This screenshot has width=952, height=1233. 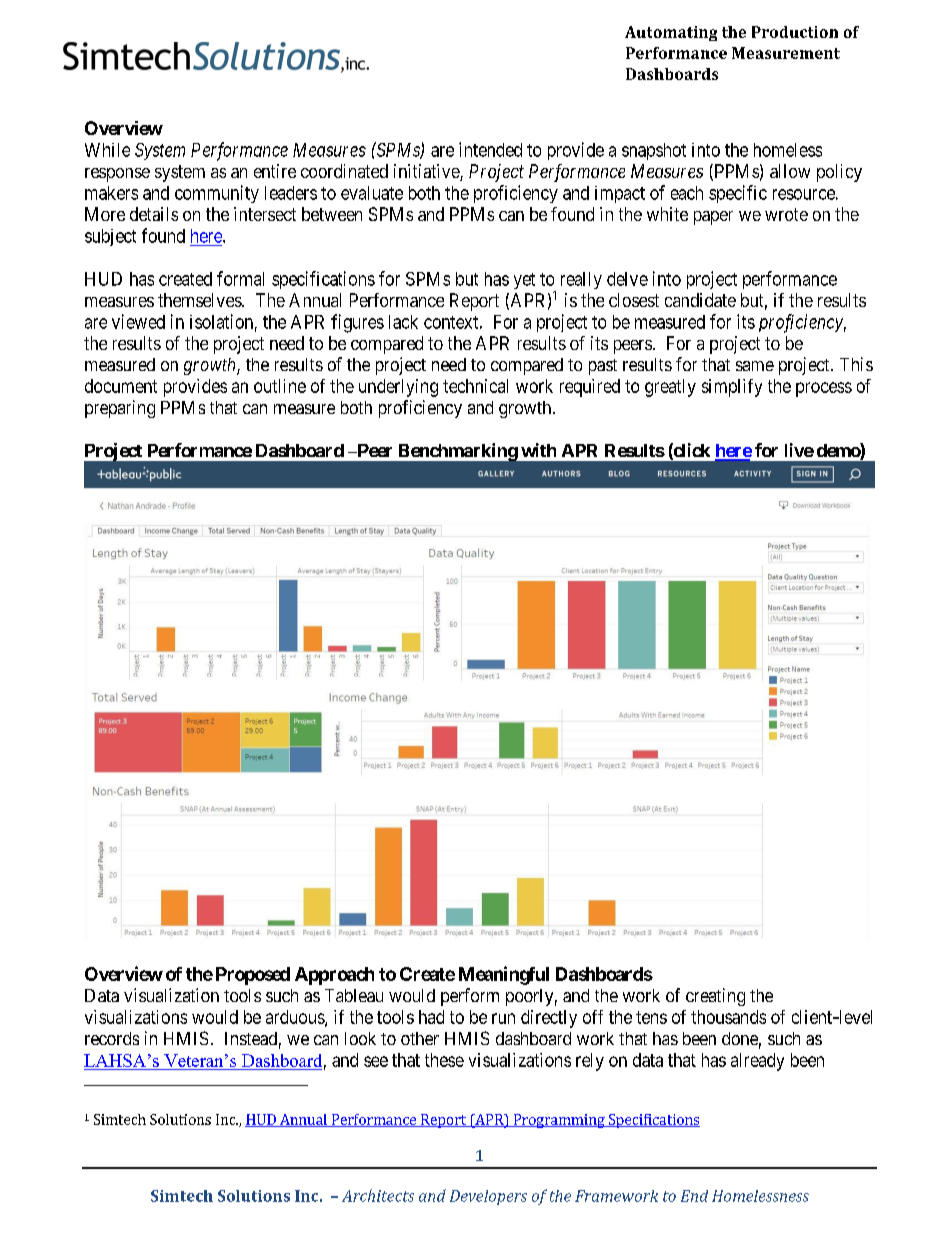 What do you see at coordinates (715, 997) in the screenshot?
I see `creating` at bounding box center [715, 997].
